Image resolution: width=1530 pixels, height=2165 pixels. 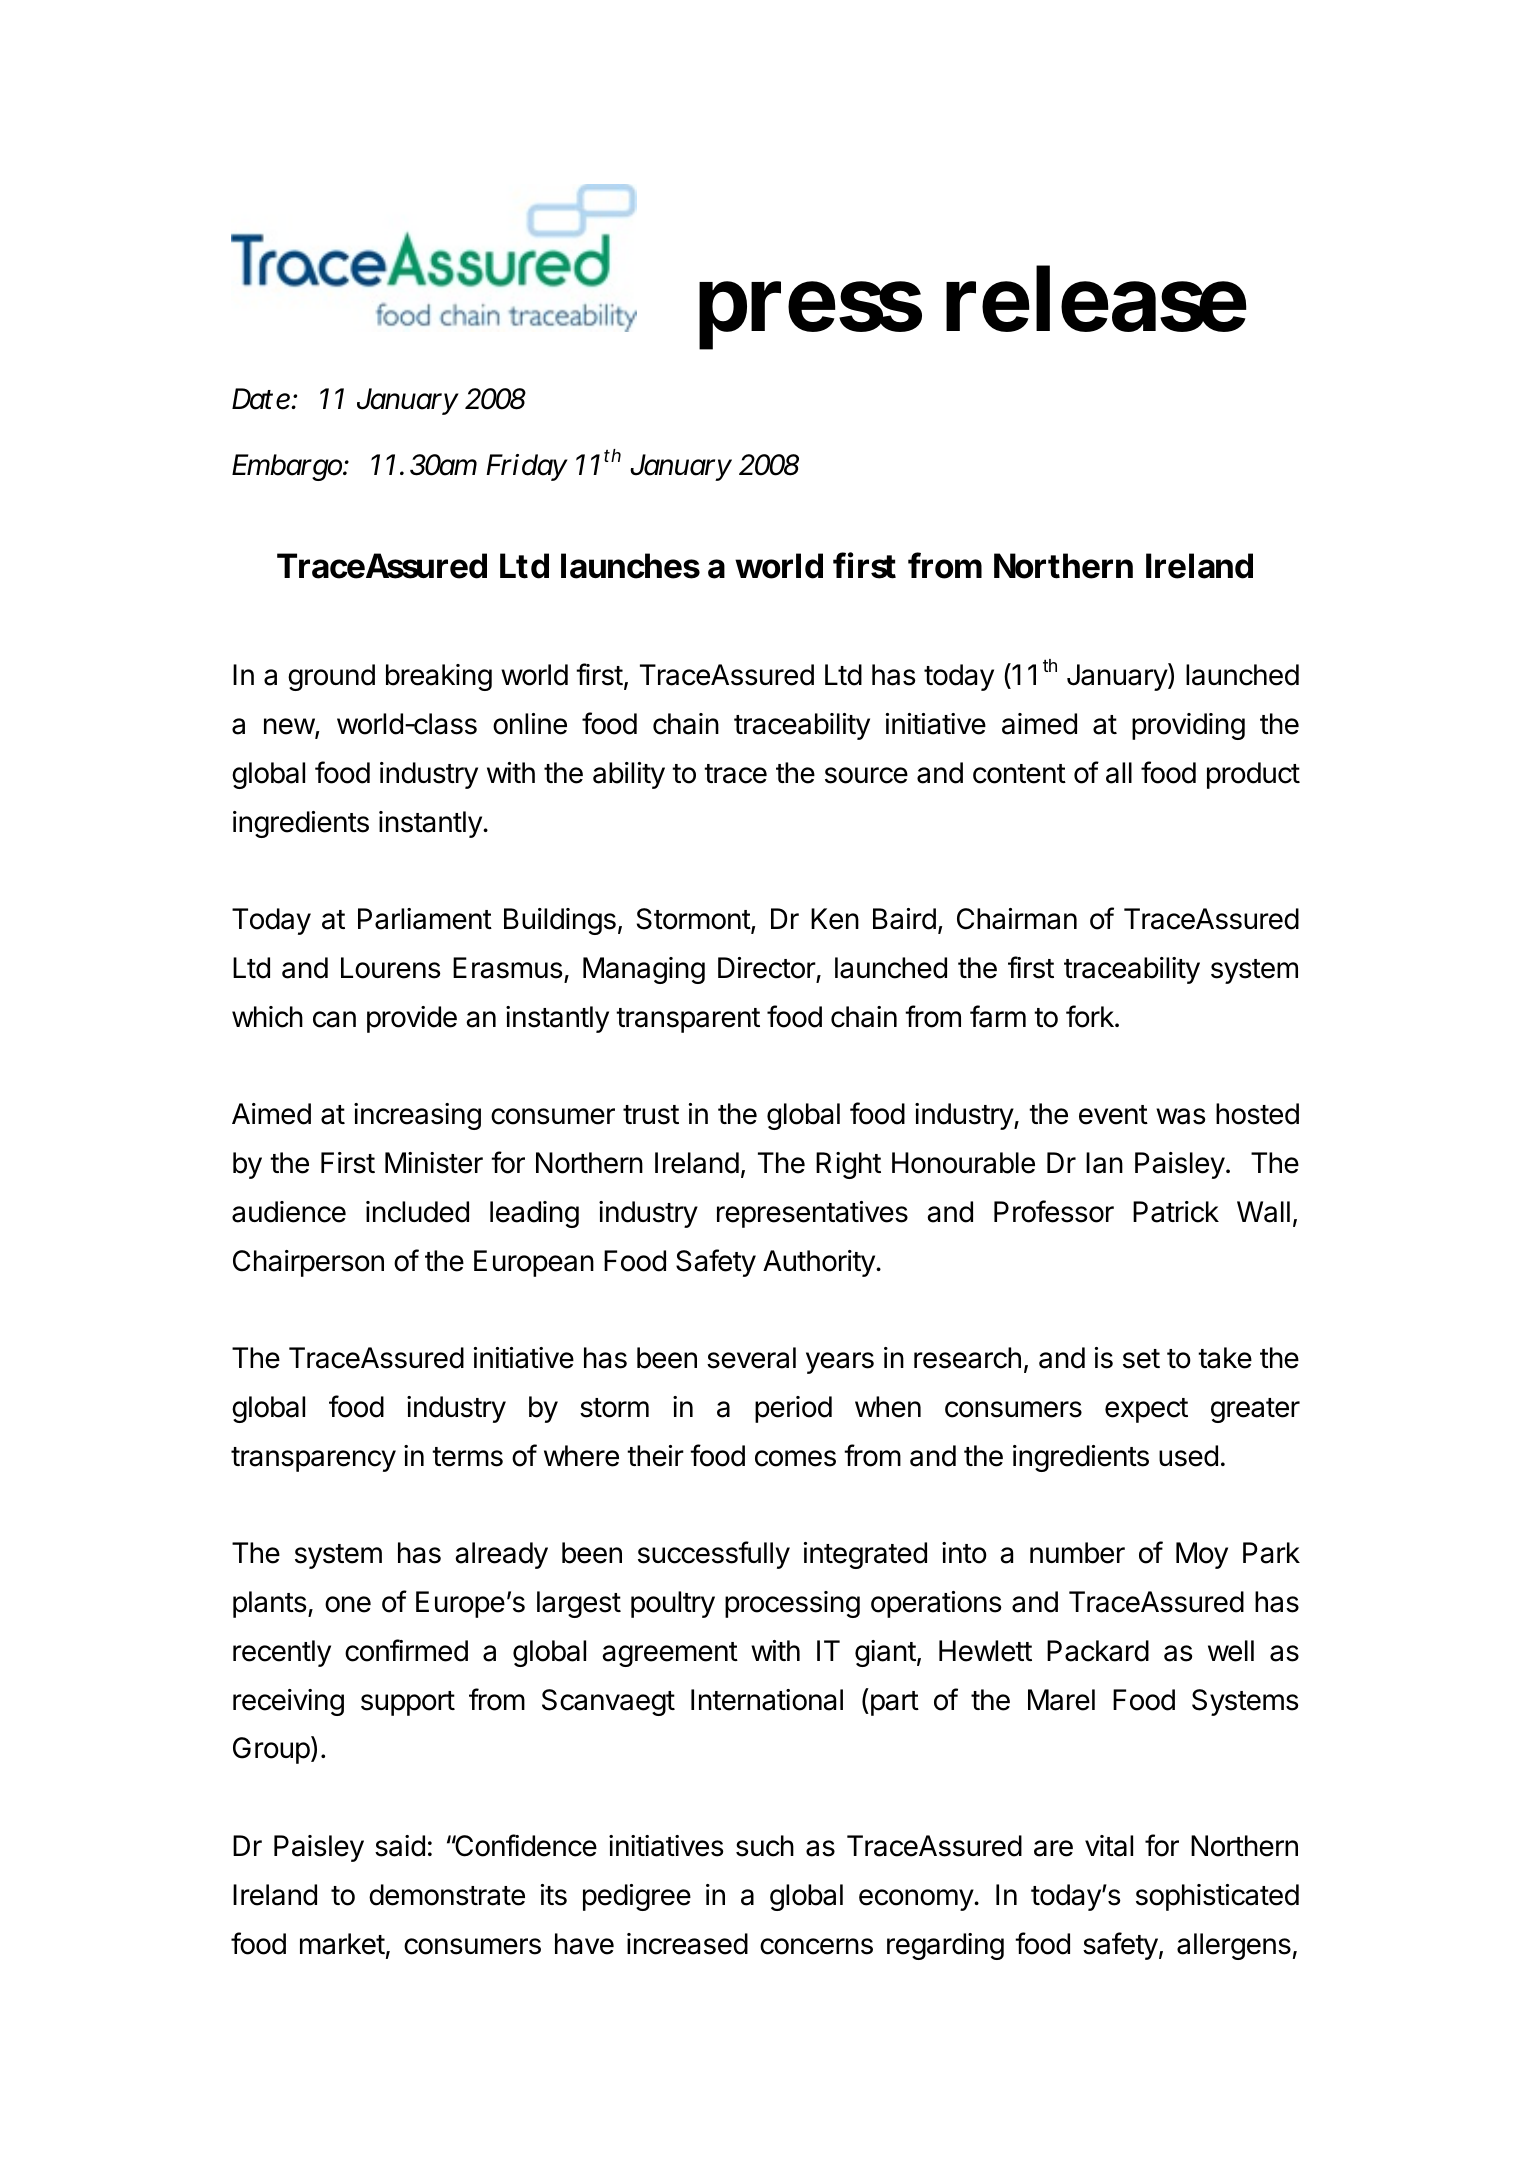 What do you see at coordinates (812, 1214) in the image?
I see `representatives` at bounding box center [812, 1214].
